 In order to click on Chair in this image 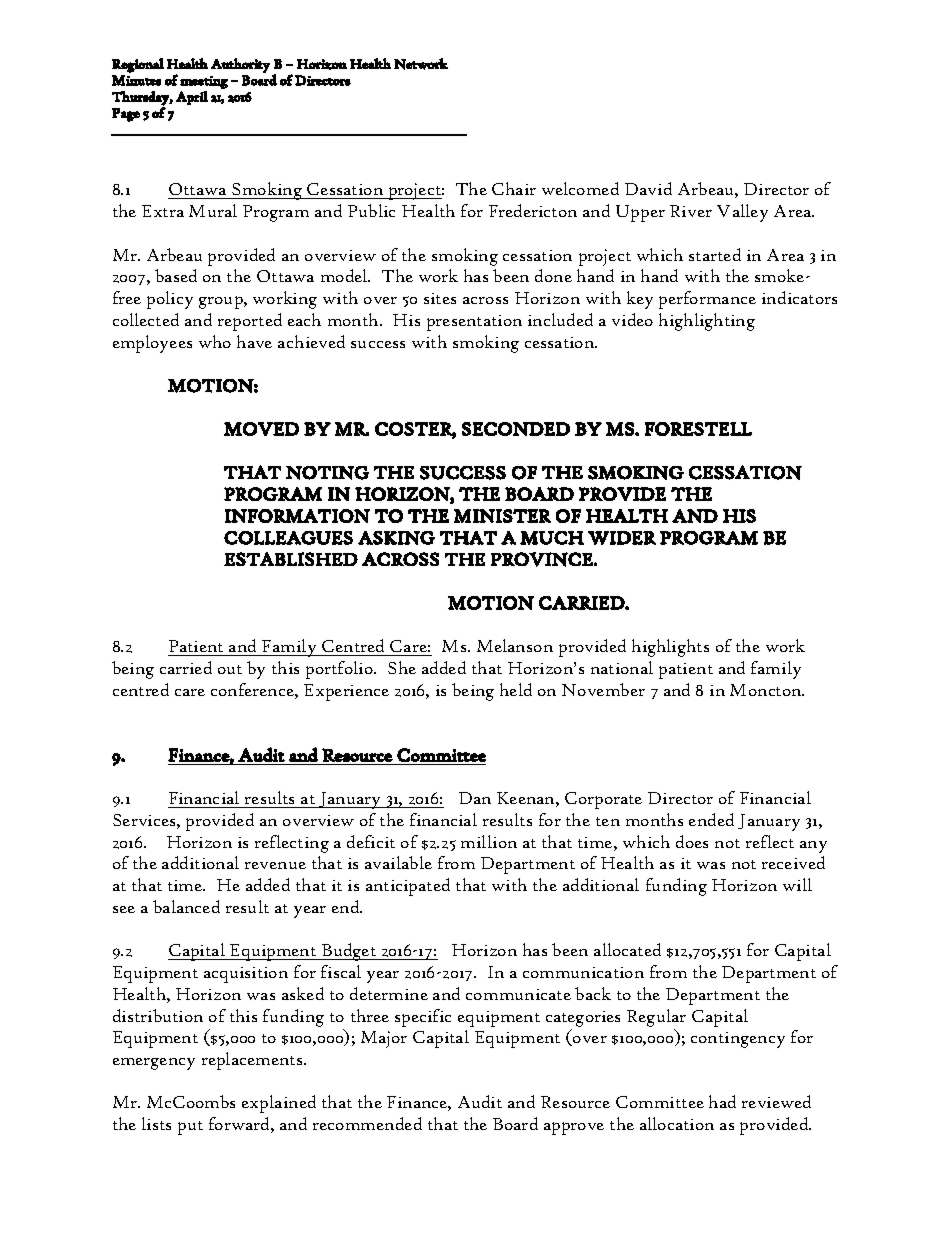, I will do `click(514, 188)`.
